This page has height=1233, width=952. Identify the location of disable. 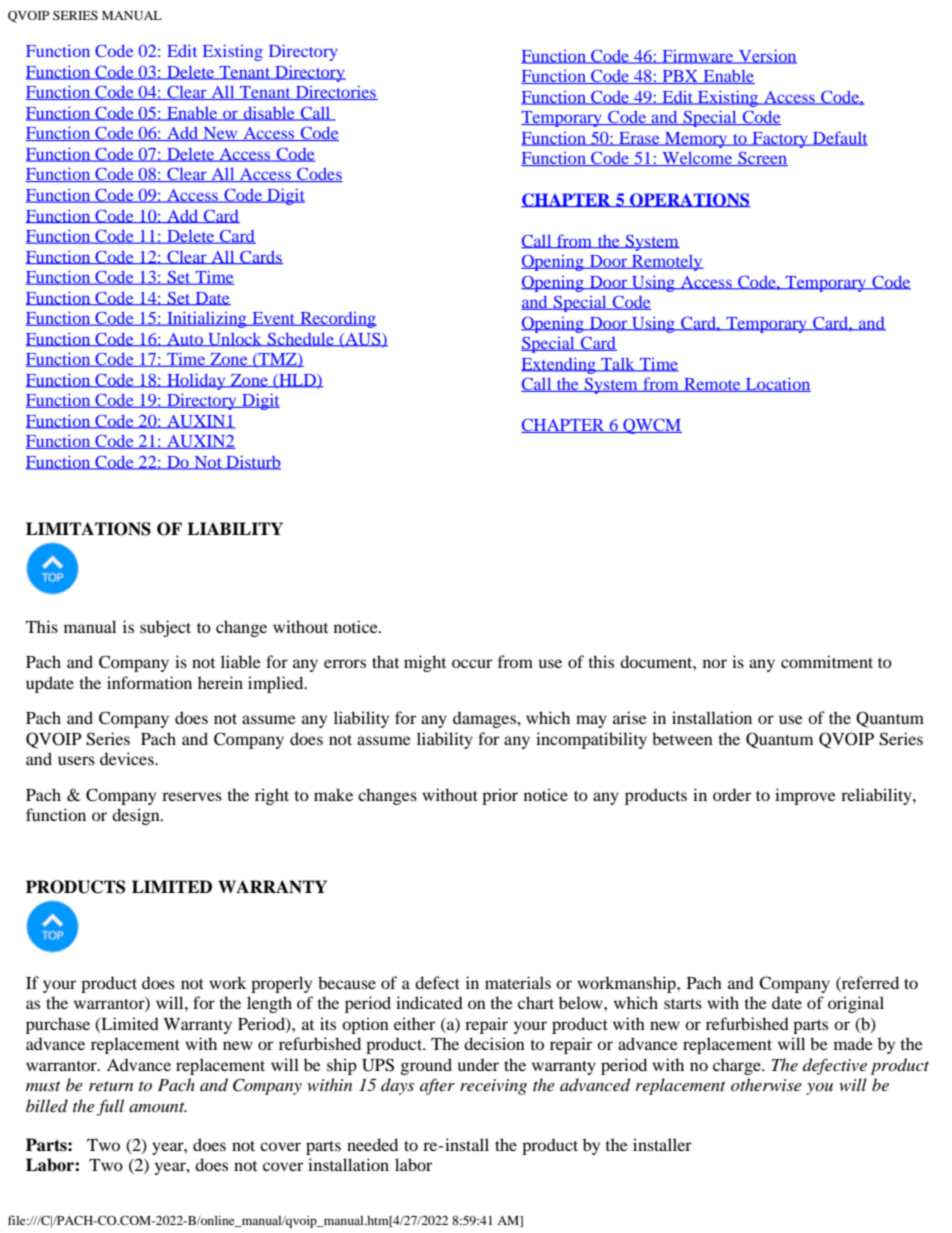
(269, 113).
